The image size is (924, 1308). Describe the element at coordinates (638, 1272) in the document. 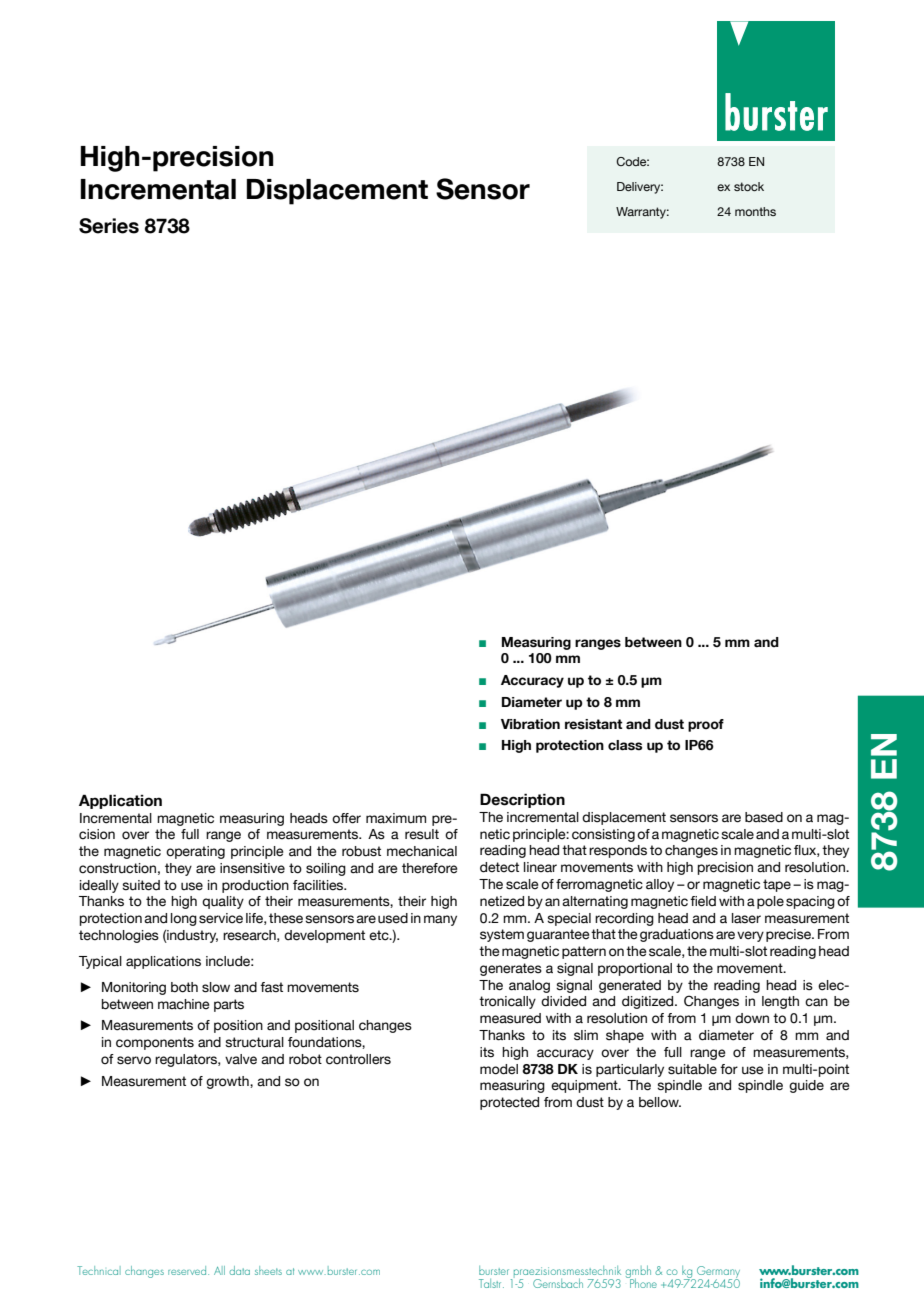

I see `gmbh` at that location.
